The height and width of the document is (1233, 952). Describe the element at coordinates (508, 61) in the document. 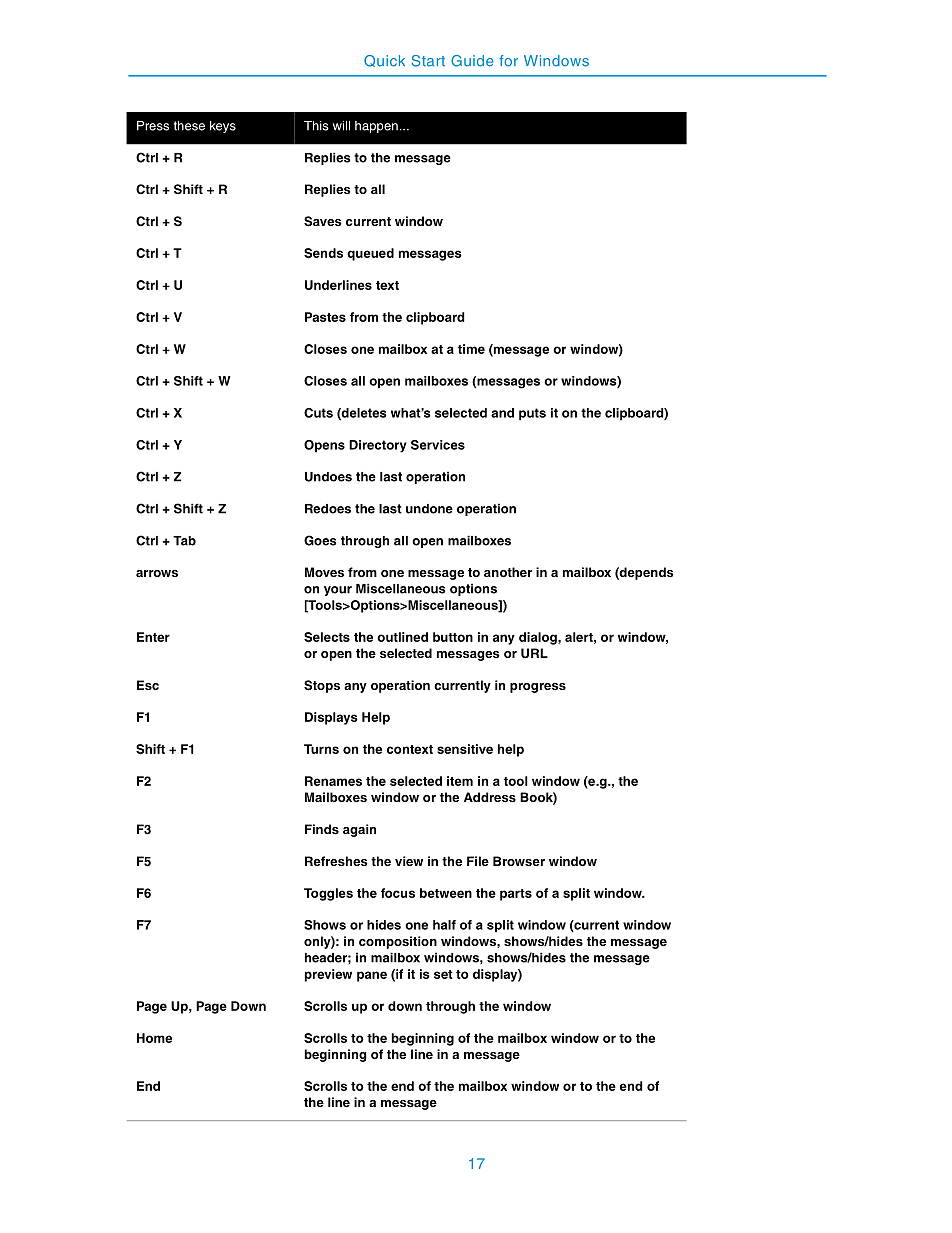

I see `for` at that location.
